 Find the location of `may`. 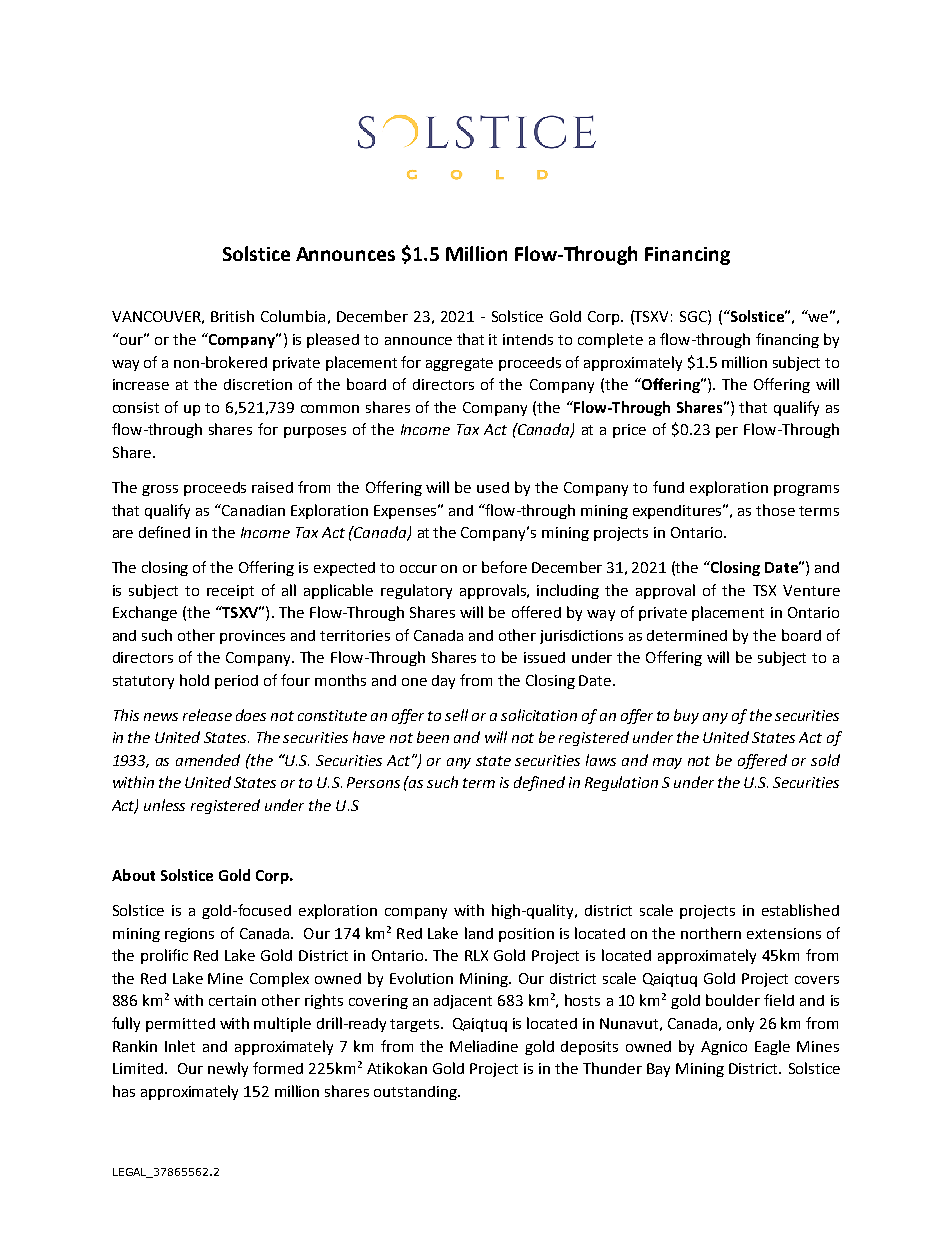

may is located at coordinates (667, 763).
